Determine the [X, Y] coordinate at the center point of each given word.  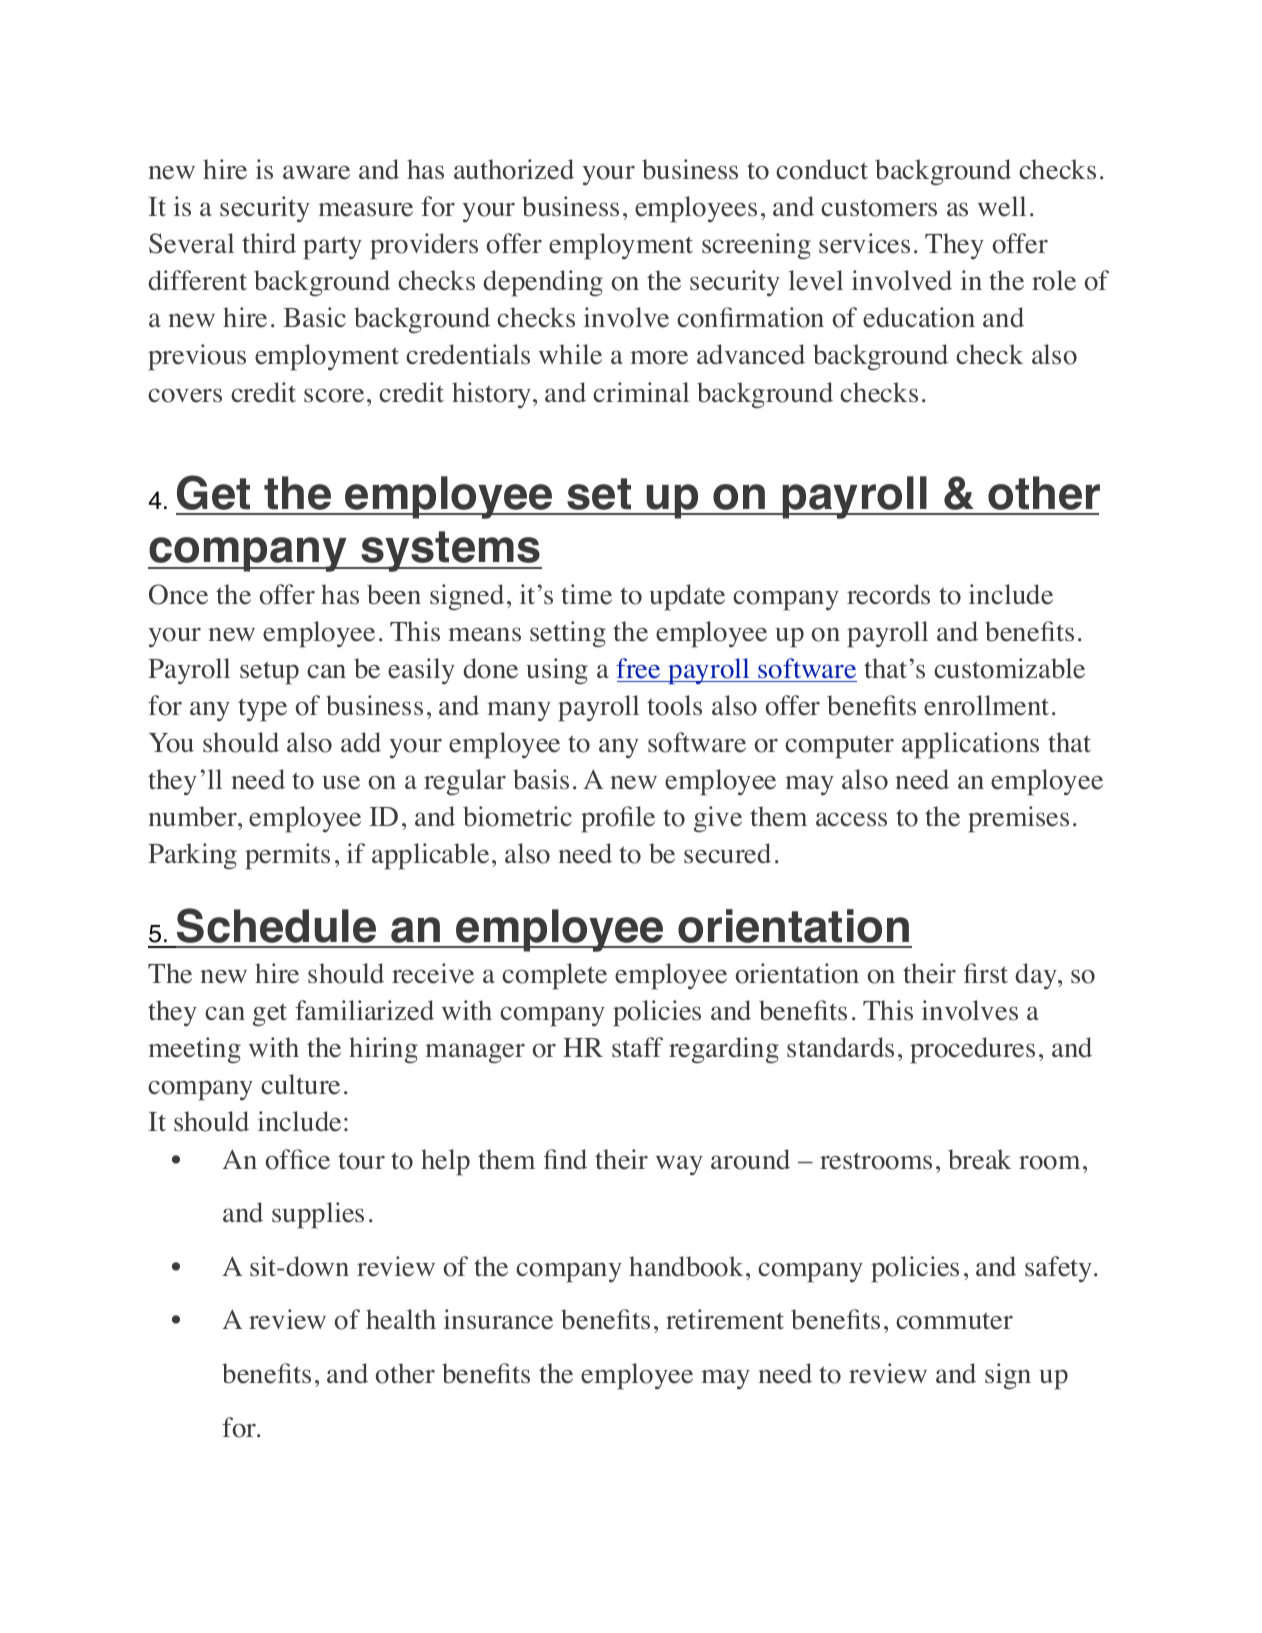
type [262, 710]
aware [316, 172]
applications [970, 745]
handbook [686, 1266]
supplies [318, 1215]
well [1002, 206]
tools [674, 705]
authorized [514, 169]
